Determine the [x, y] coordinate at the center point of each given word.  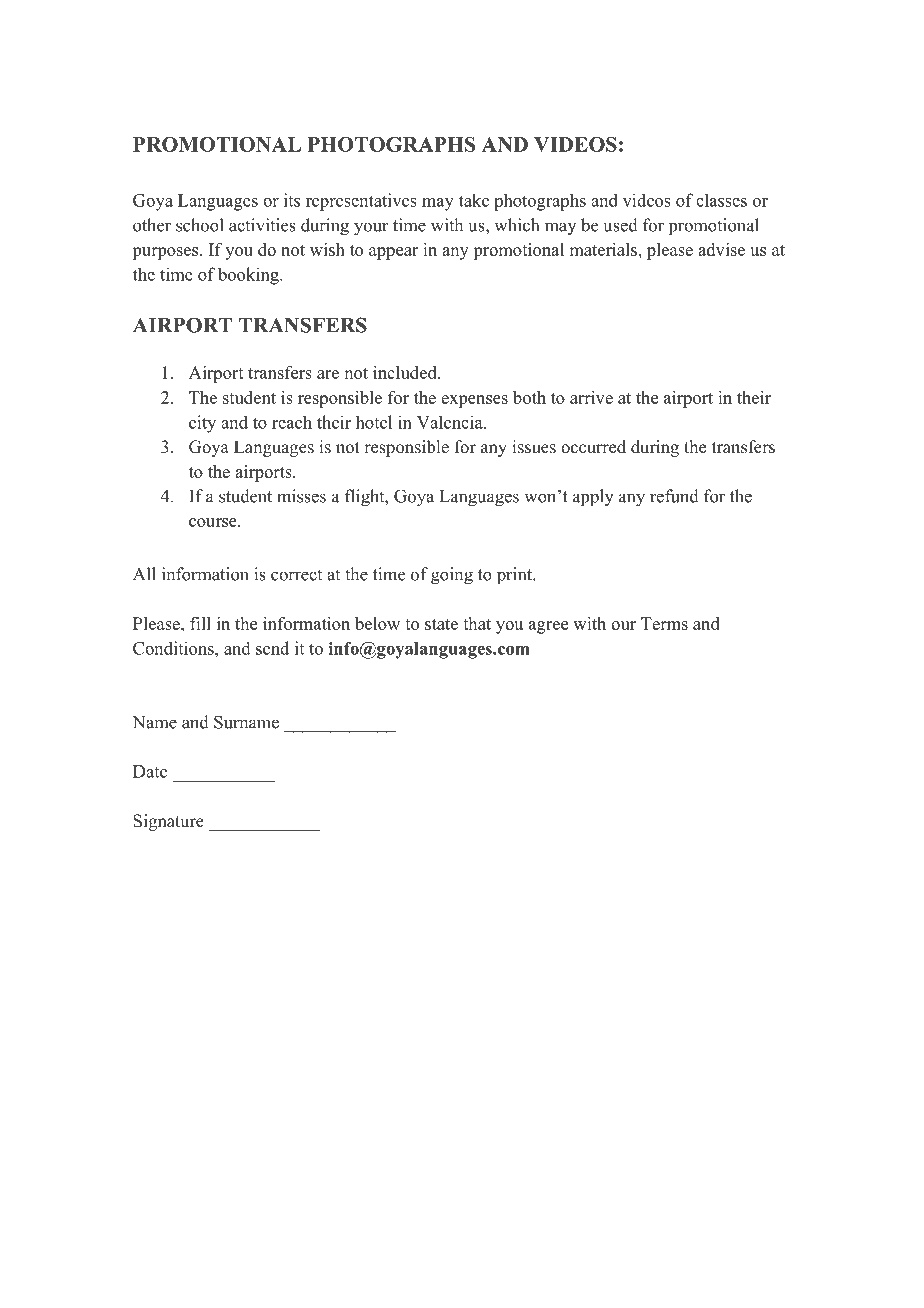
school [200, 225]
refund [674, 496]
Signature [168, 822]
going [452, 576]
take [474, 200]
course [214, 522]
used [620, 225]
